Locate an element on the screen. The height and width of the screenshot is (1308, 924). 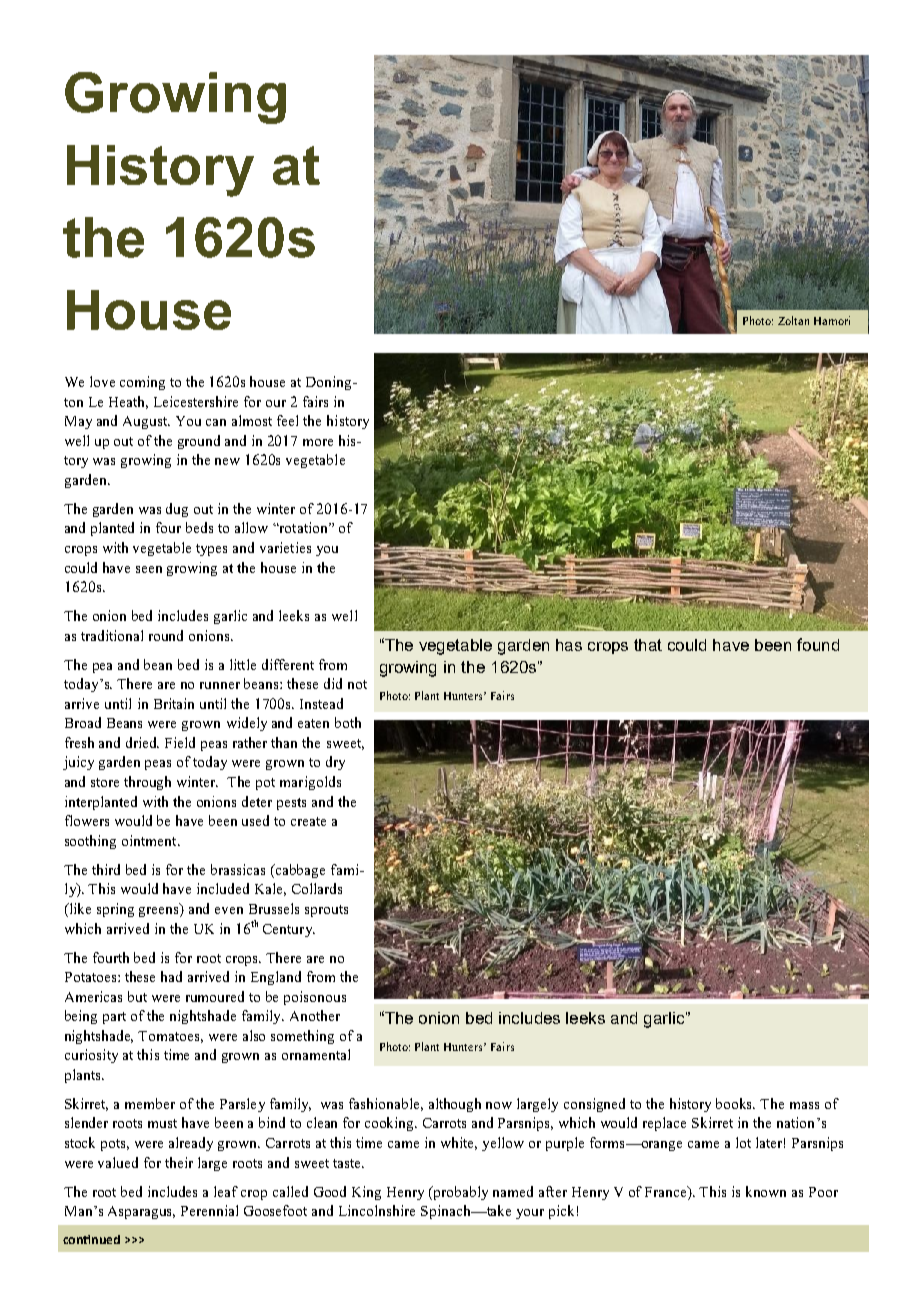
Asparagus is located at coordinates (141, 1212).
